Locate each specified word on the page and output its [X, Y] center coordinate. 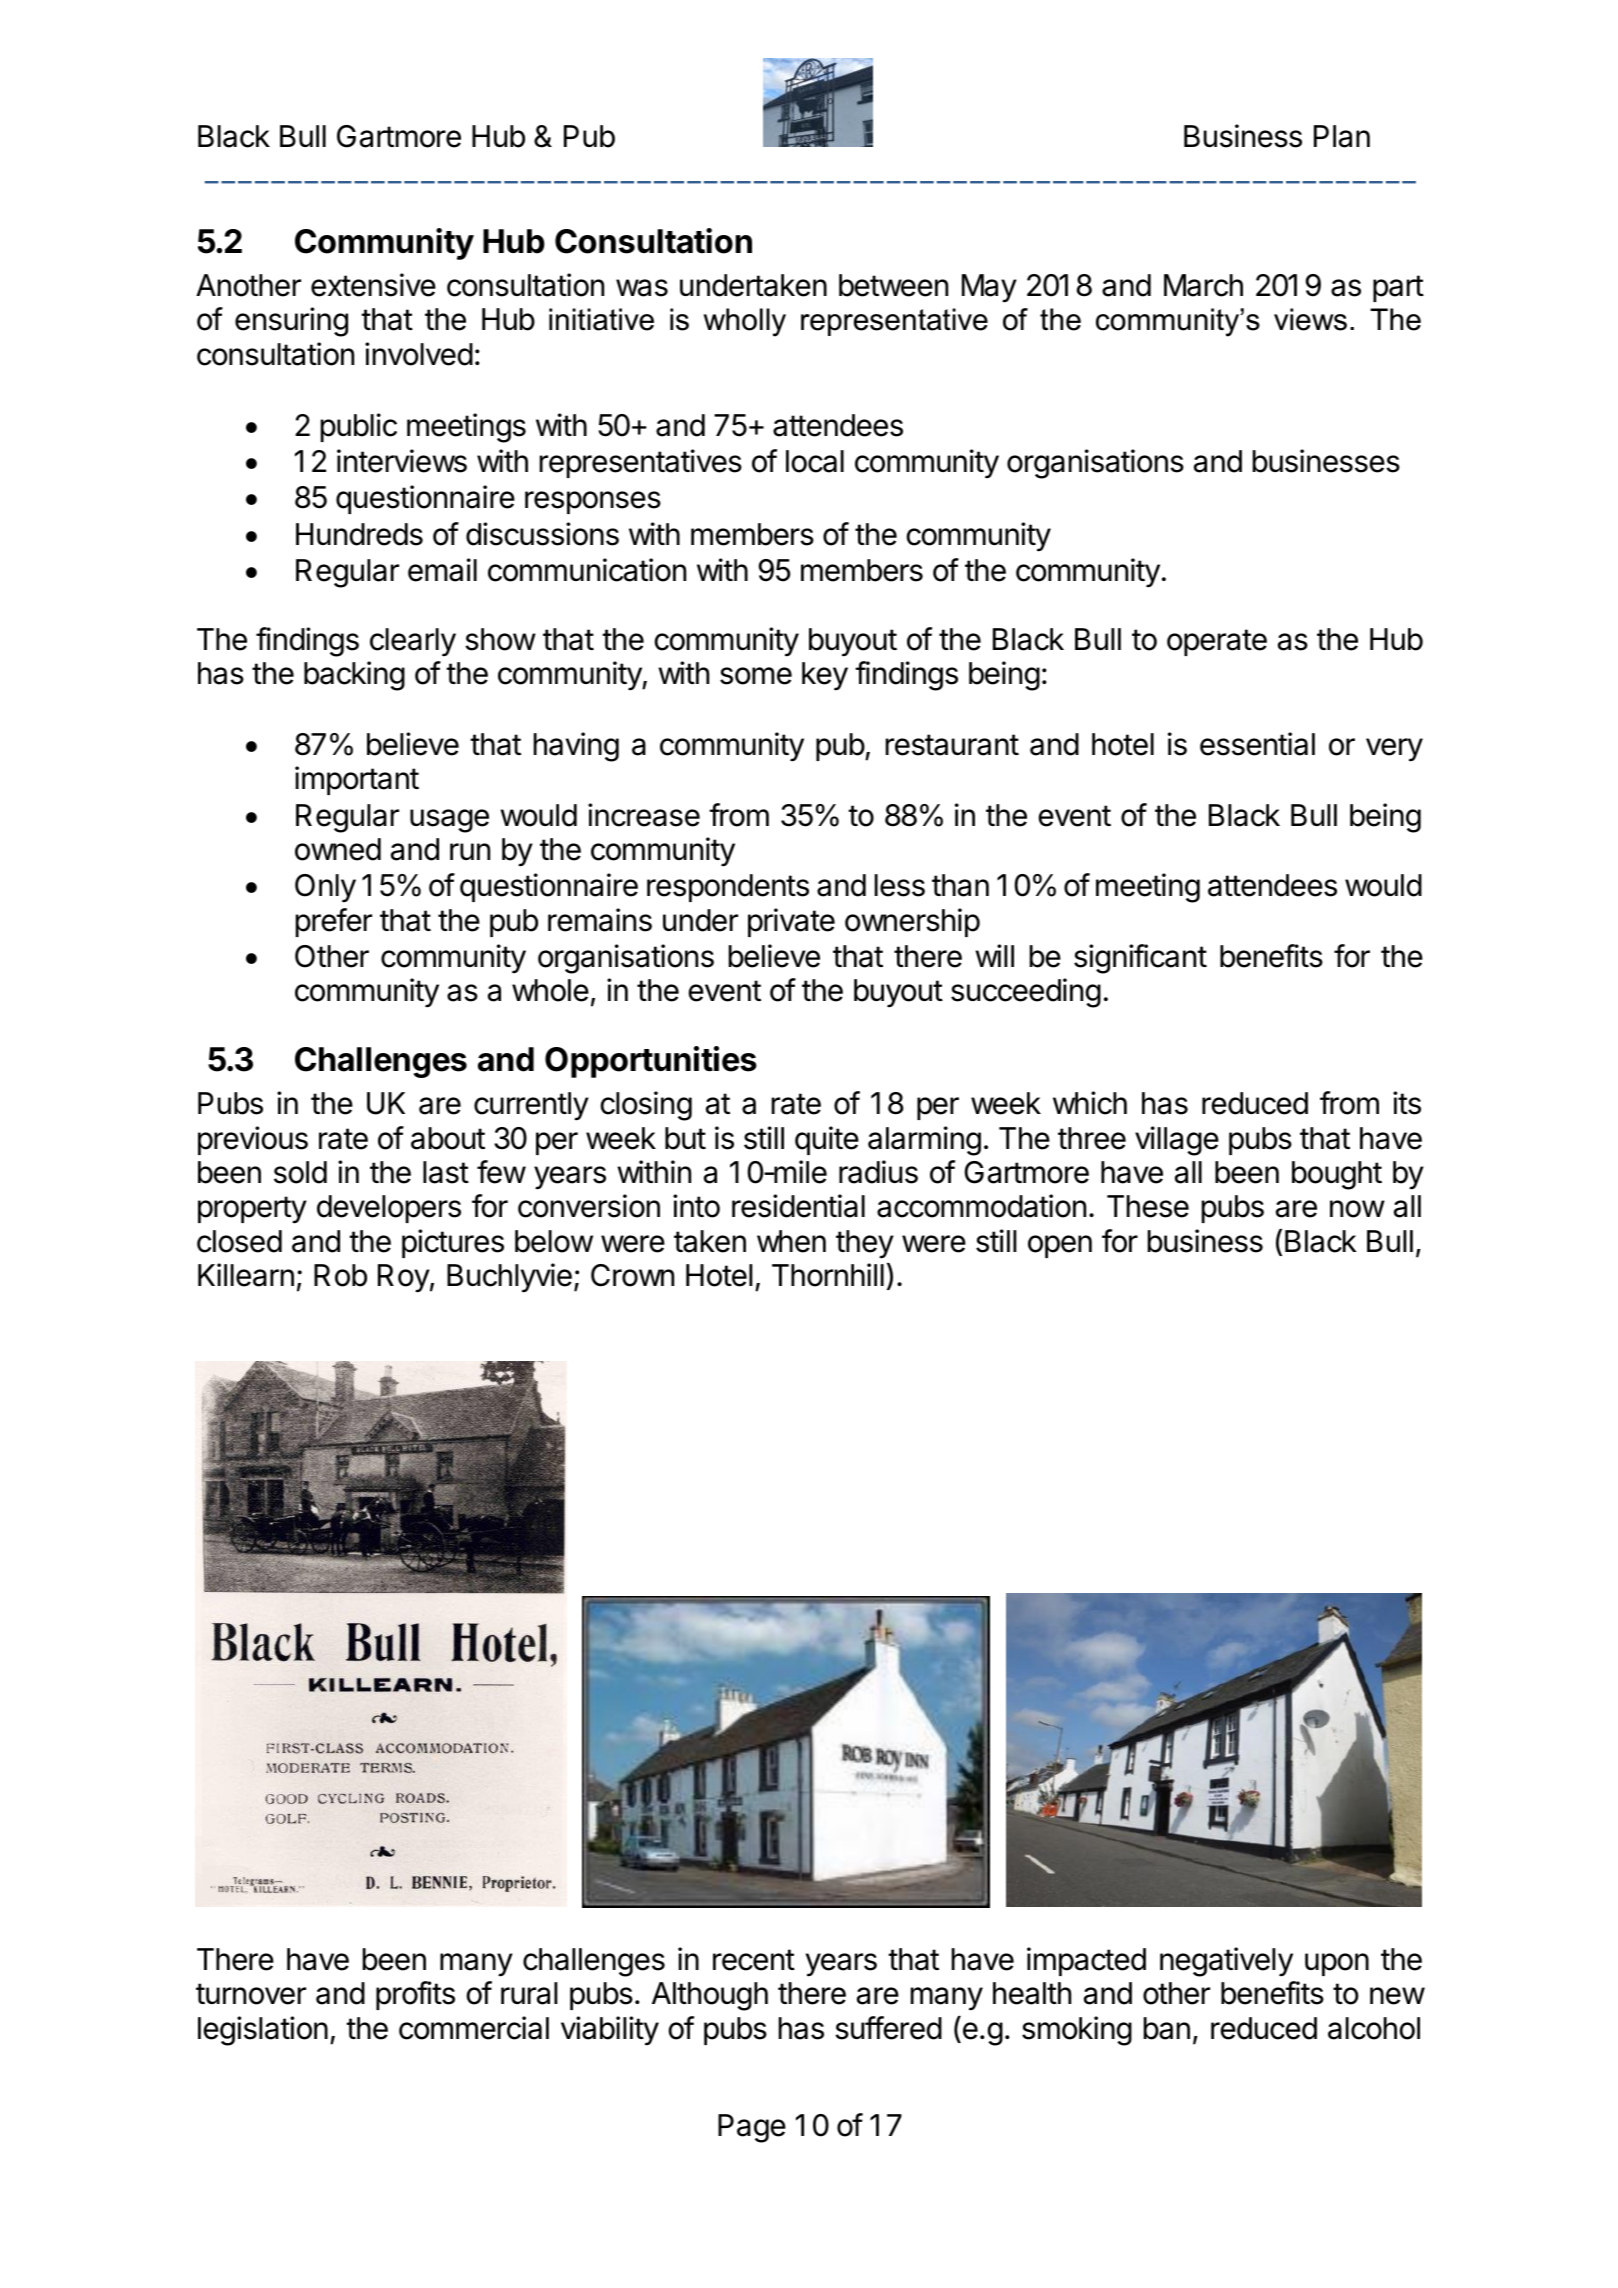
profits [415, 1995]
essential [1257, 744]
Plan [1342, 136]
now [1357, 1209]
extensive [373, 285]
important [357, 780]
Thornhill [828, 1275]
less [900, 885]
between [893, 285]
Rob [340, 1275]
